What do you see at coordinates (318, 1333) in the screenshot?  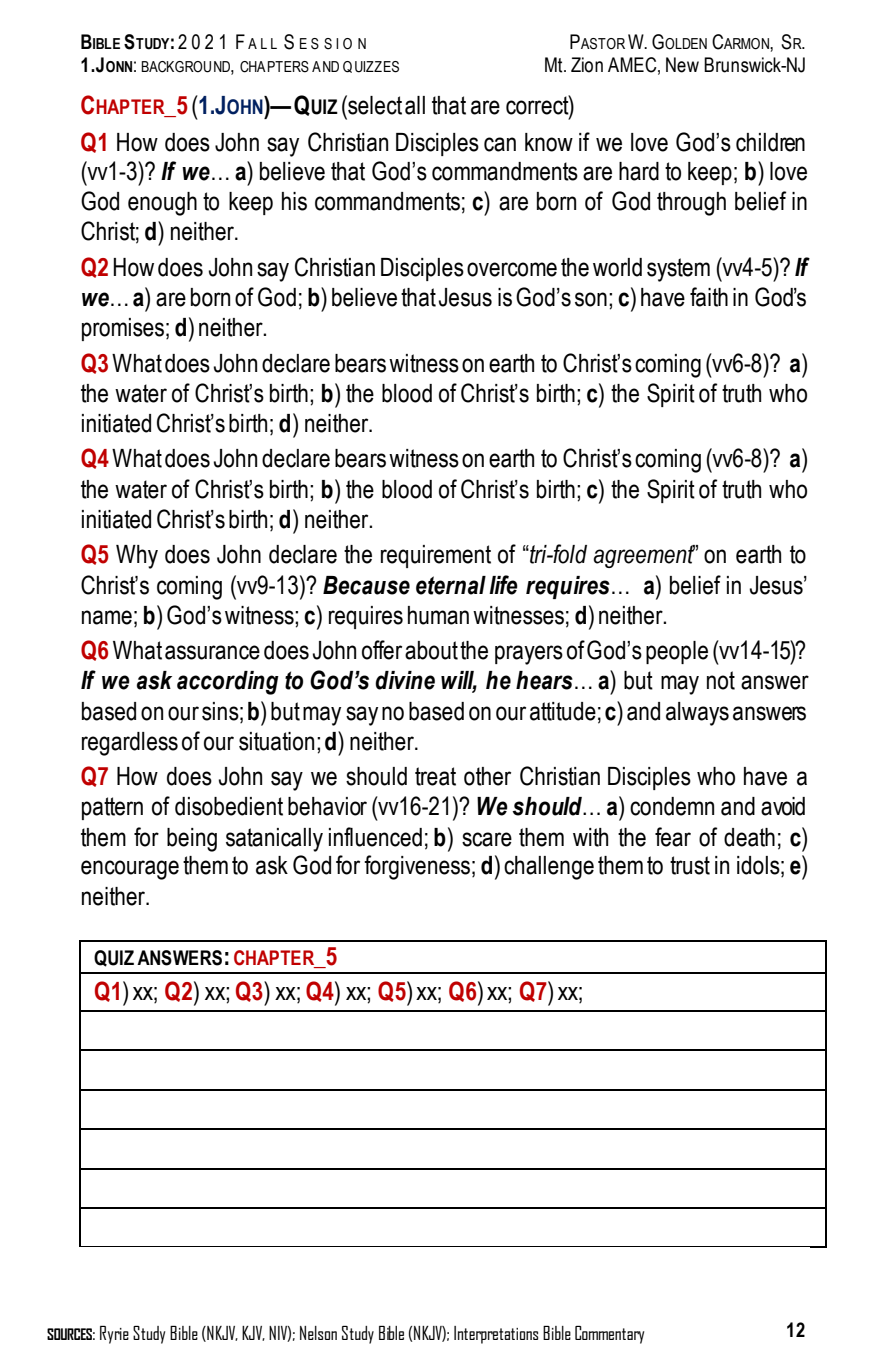 I see `Nelson` at bounding box center [318, 1333].
